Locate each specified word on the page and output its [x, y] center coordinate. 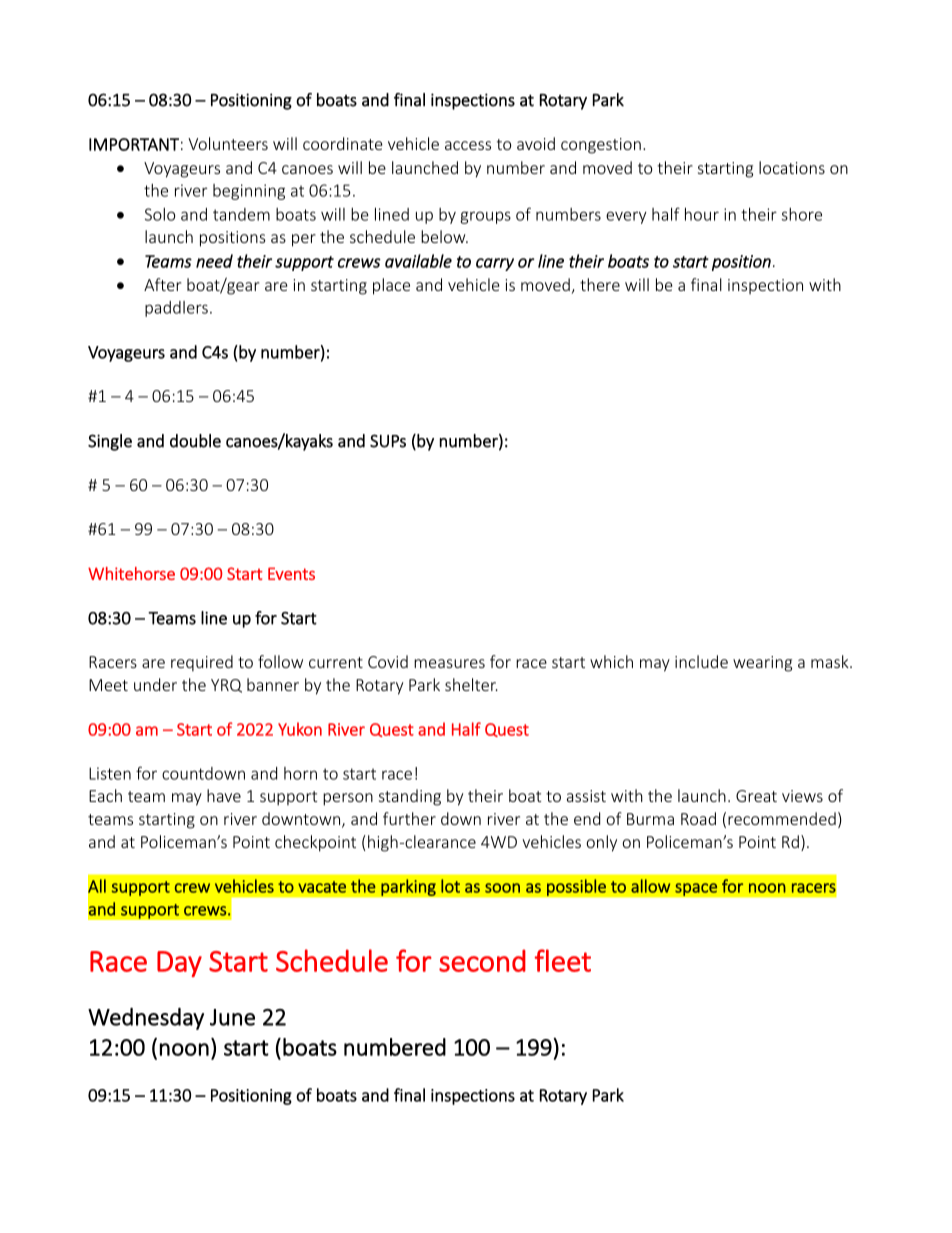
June [232, 1017]
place [391, 286]
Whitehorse [131, 573]
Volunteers [228, 143]
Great [756, 796]
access [468, 145]
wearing [762, 664]
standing [410, 797]
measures [449, 663]
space [696, 889]
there [600, 284]
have [224, 795]
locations [792, 167]
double [195, 441]
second [482, 960]
